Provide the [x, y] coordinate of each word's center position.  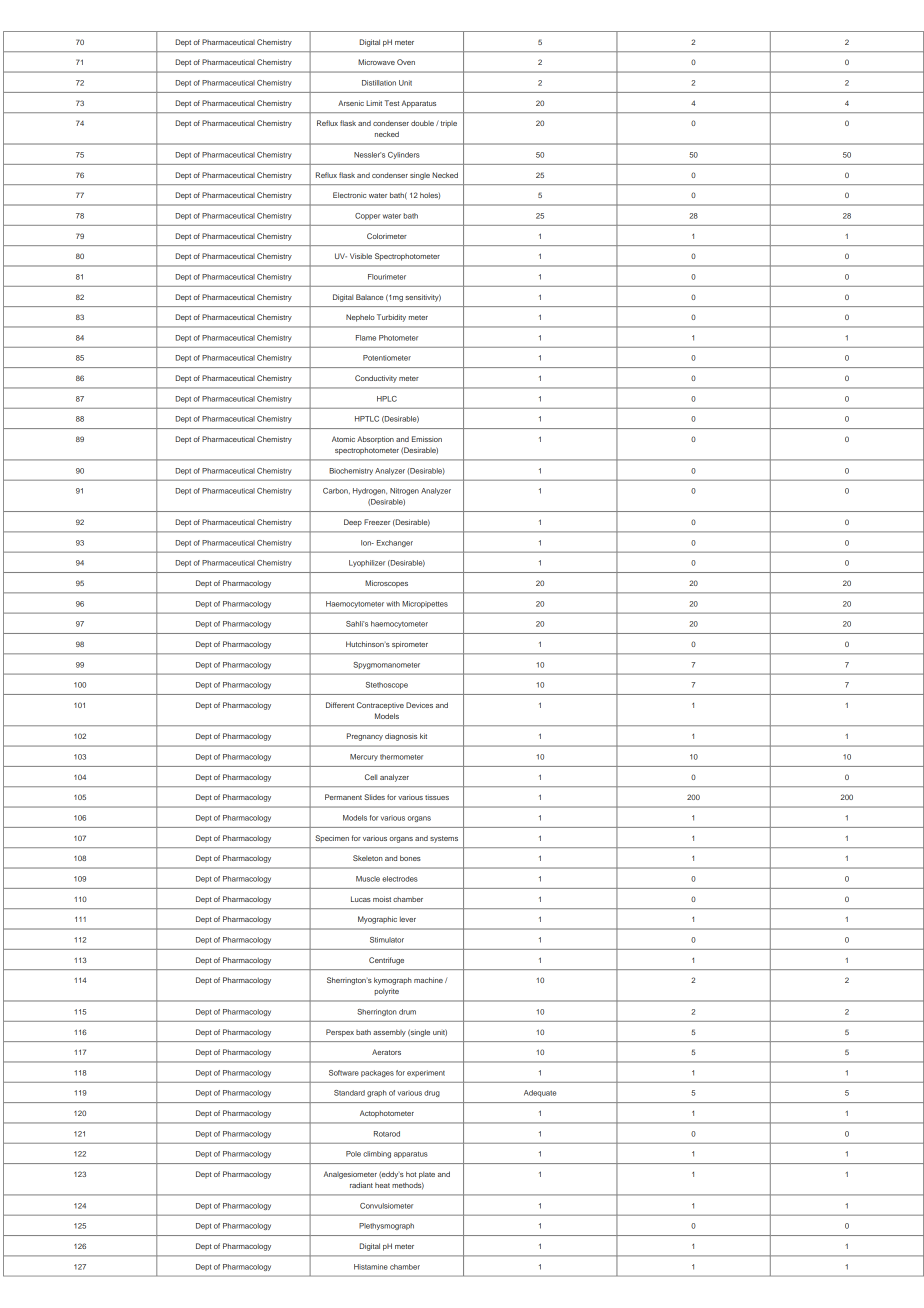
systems [444, 839]
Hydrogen [370, 491]
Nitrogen [404, 491]
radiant [361, 1185]
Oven [406, 62]
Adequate [540, 1093]
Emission [427, 439]
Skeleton [368, 858]
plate [427, 1175]
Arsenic [351, 103]
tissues [437, 797]
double [422, 123]
